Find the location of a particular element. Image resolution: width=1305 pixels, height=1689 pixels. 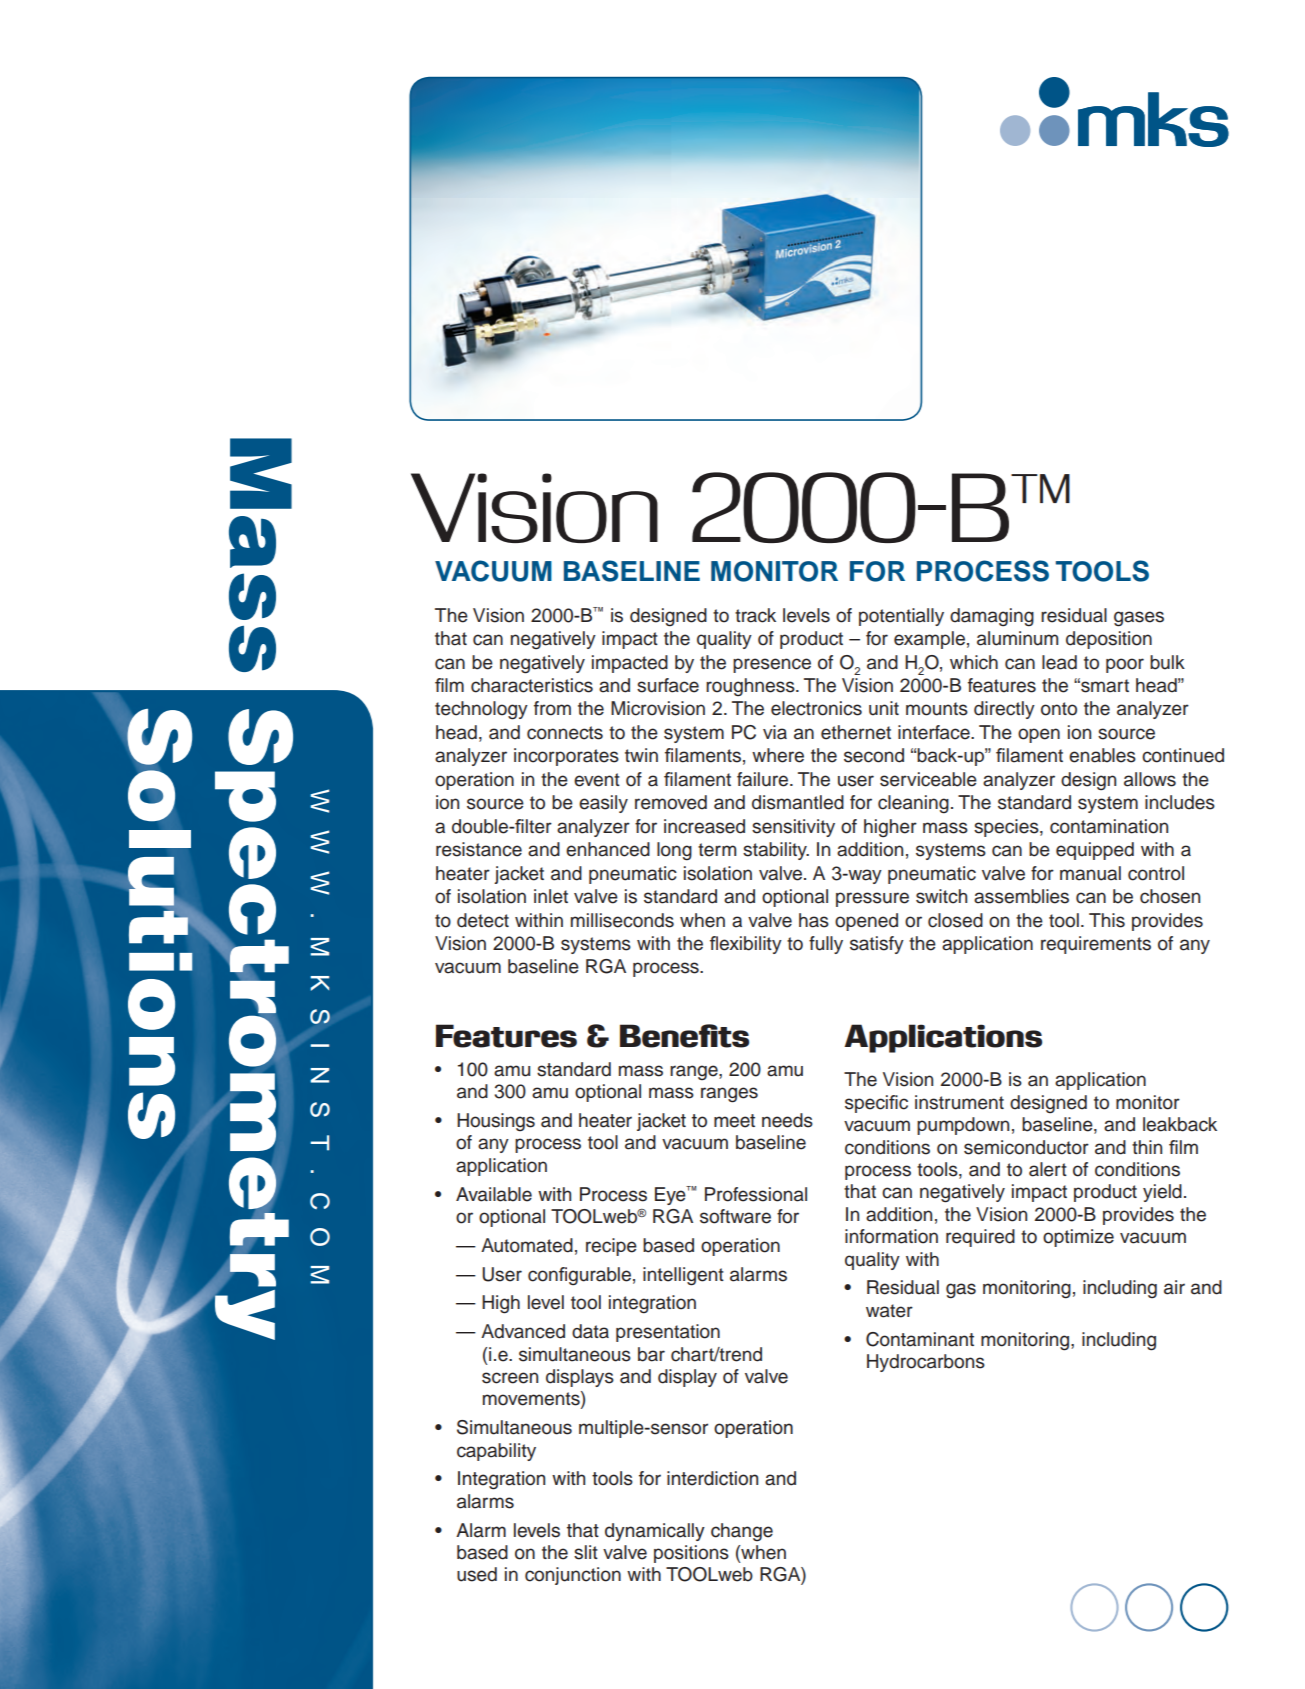

easily is located at coordinates (603, 804).
